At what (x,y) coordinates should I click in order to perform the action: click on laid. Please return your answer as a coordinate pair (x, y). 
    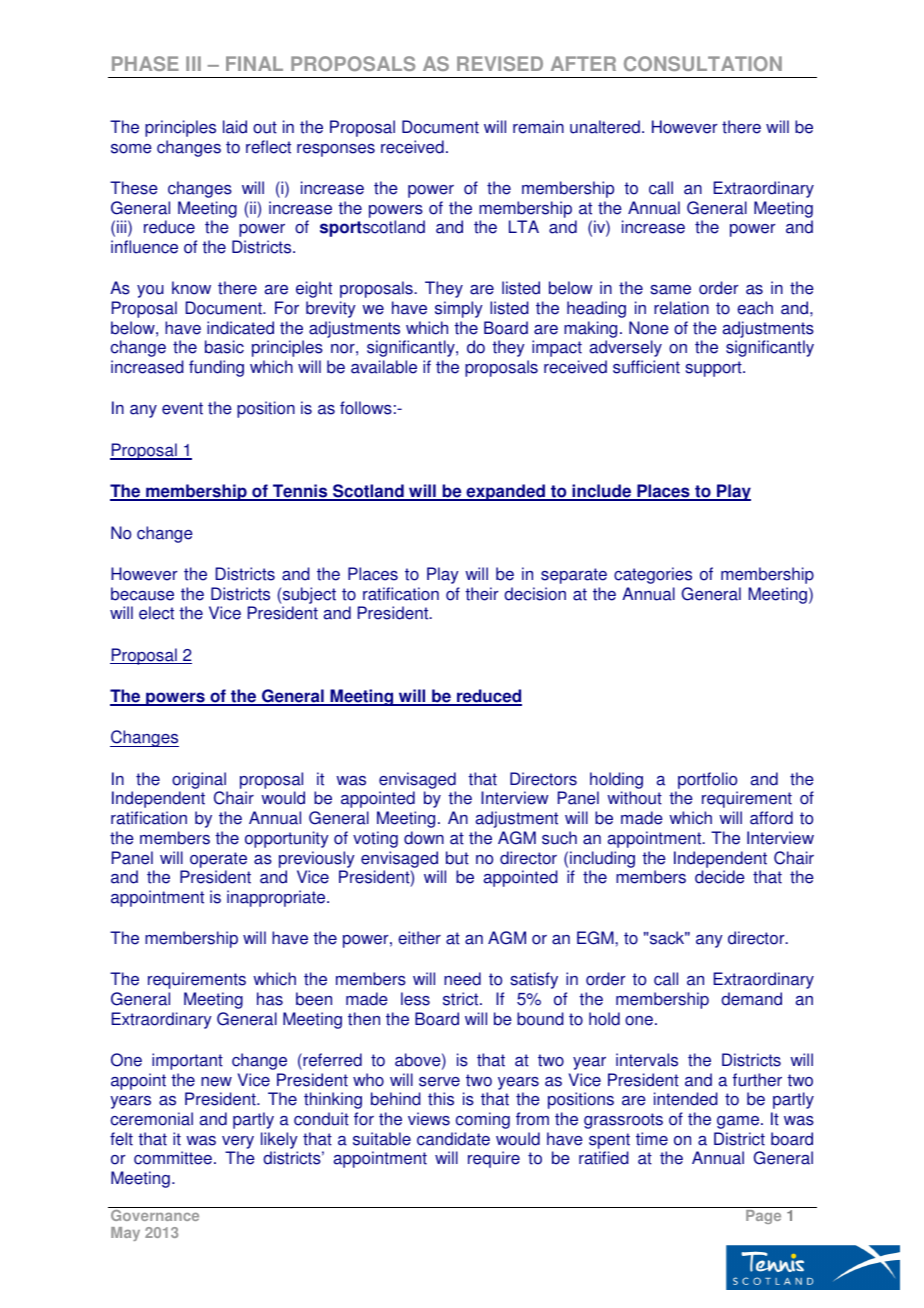
    Looking at the image, I should click on (235, 127).
